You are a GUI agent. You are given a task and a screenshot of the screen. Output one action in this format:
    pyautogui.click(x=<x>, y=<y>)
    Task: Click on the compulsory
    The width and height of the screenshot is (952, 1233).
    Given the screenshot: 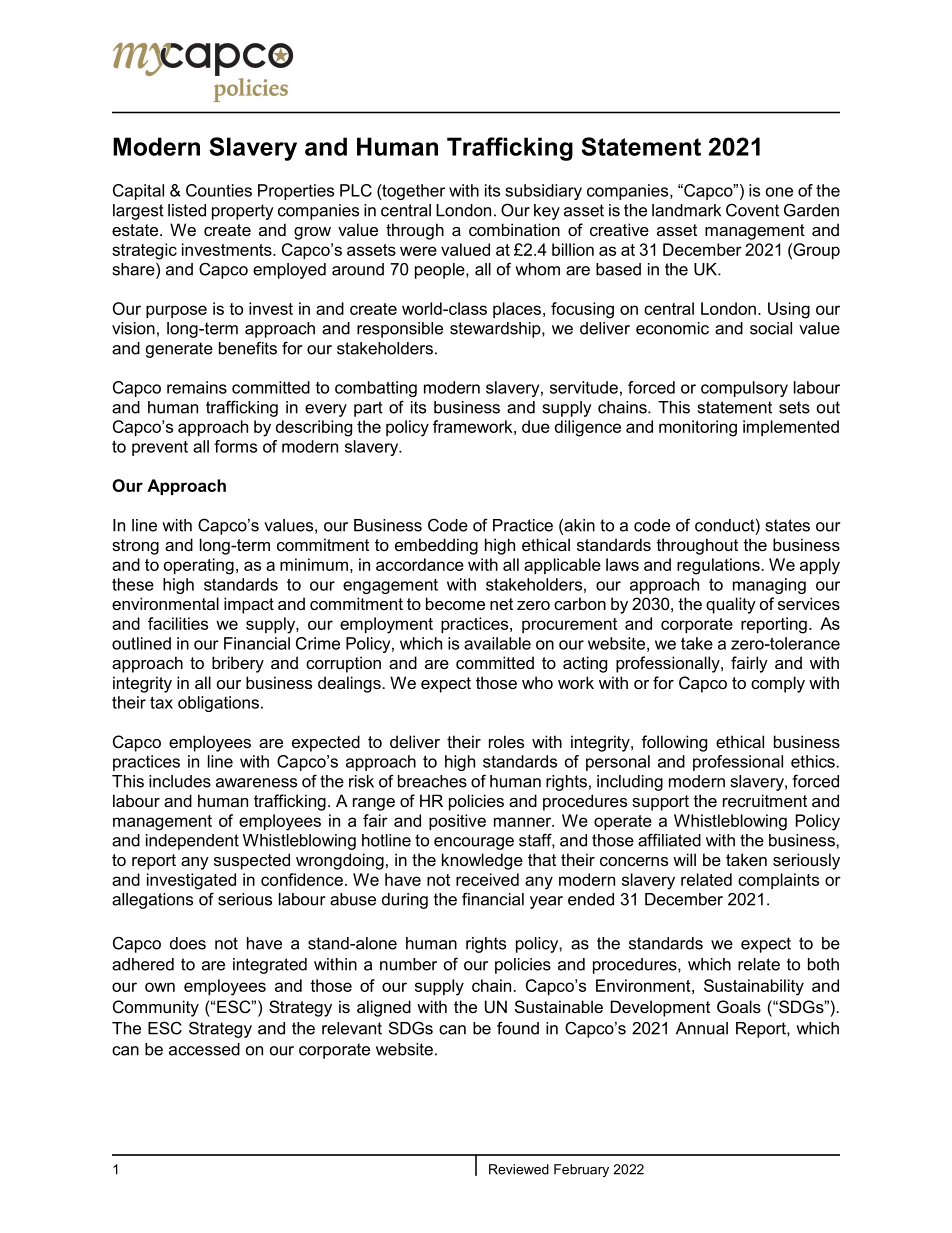 What is the action you would take?
    pyautogui.click(x=744, y=389)
